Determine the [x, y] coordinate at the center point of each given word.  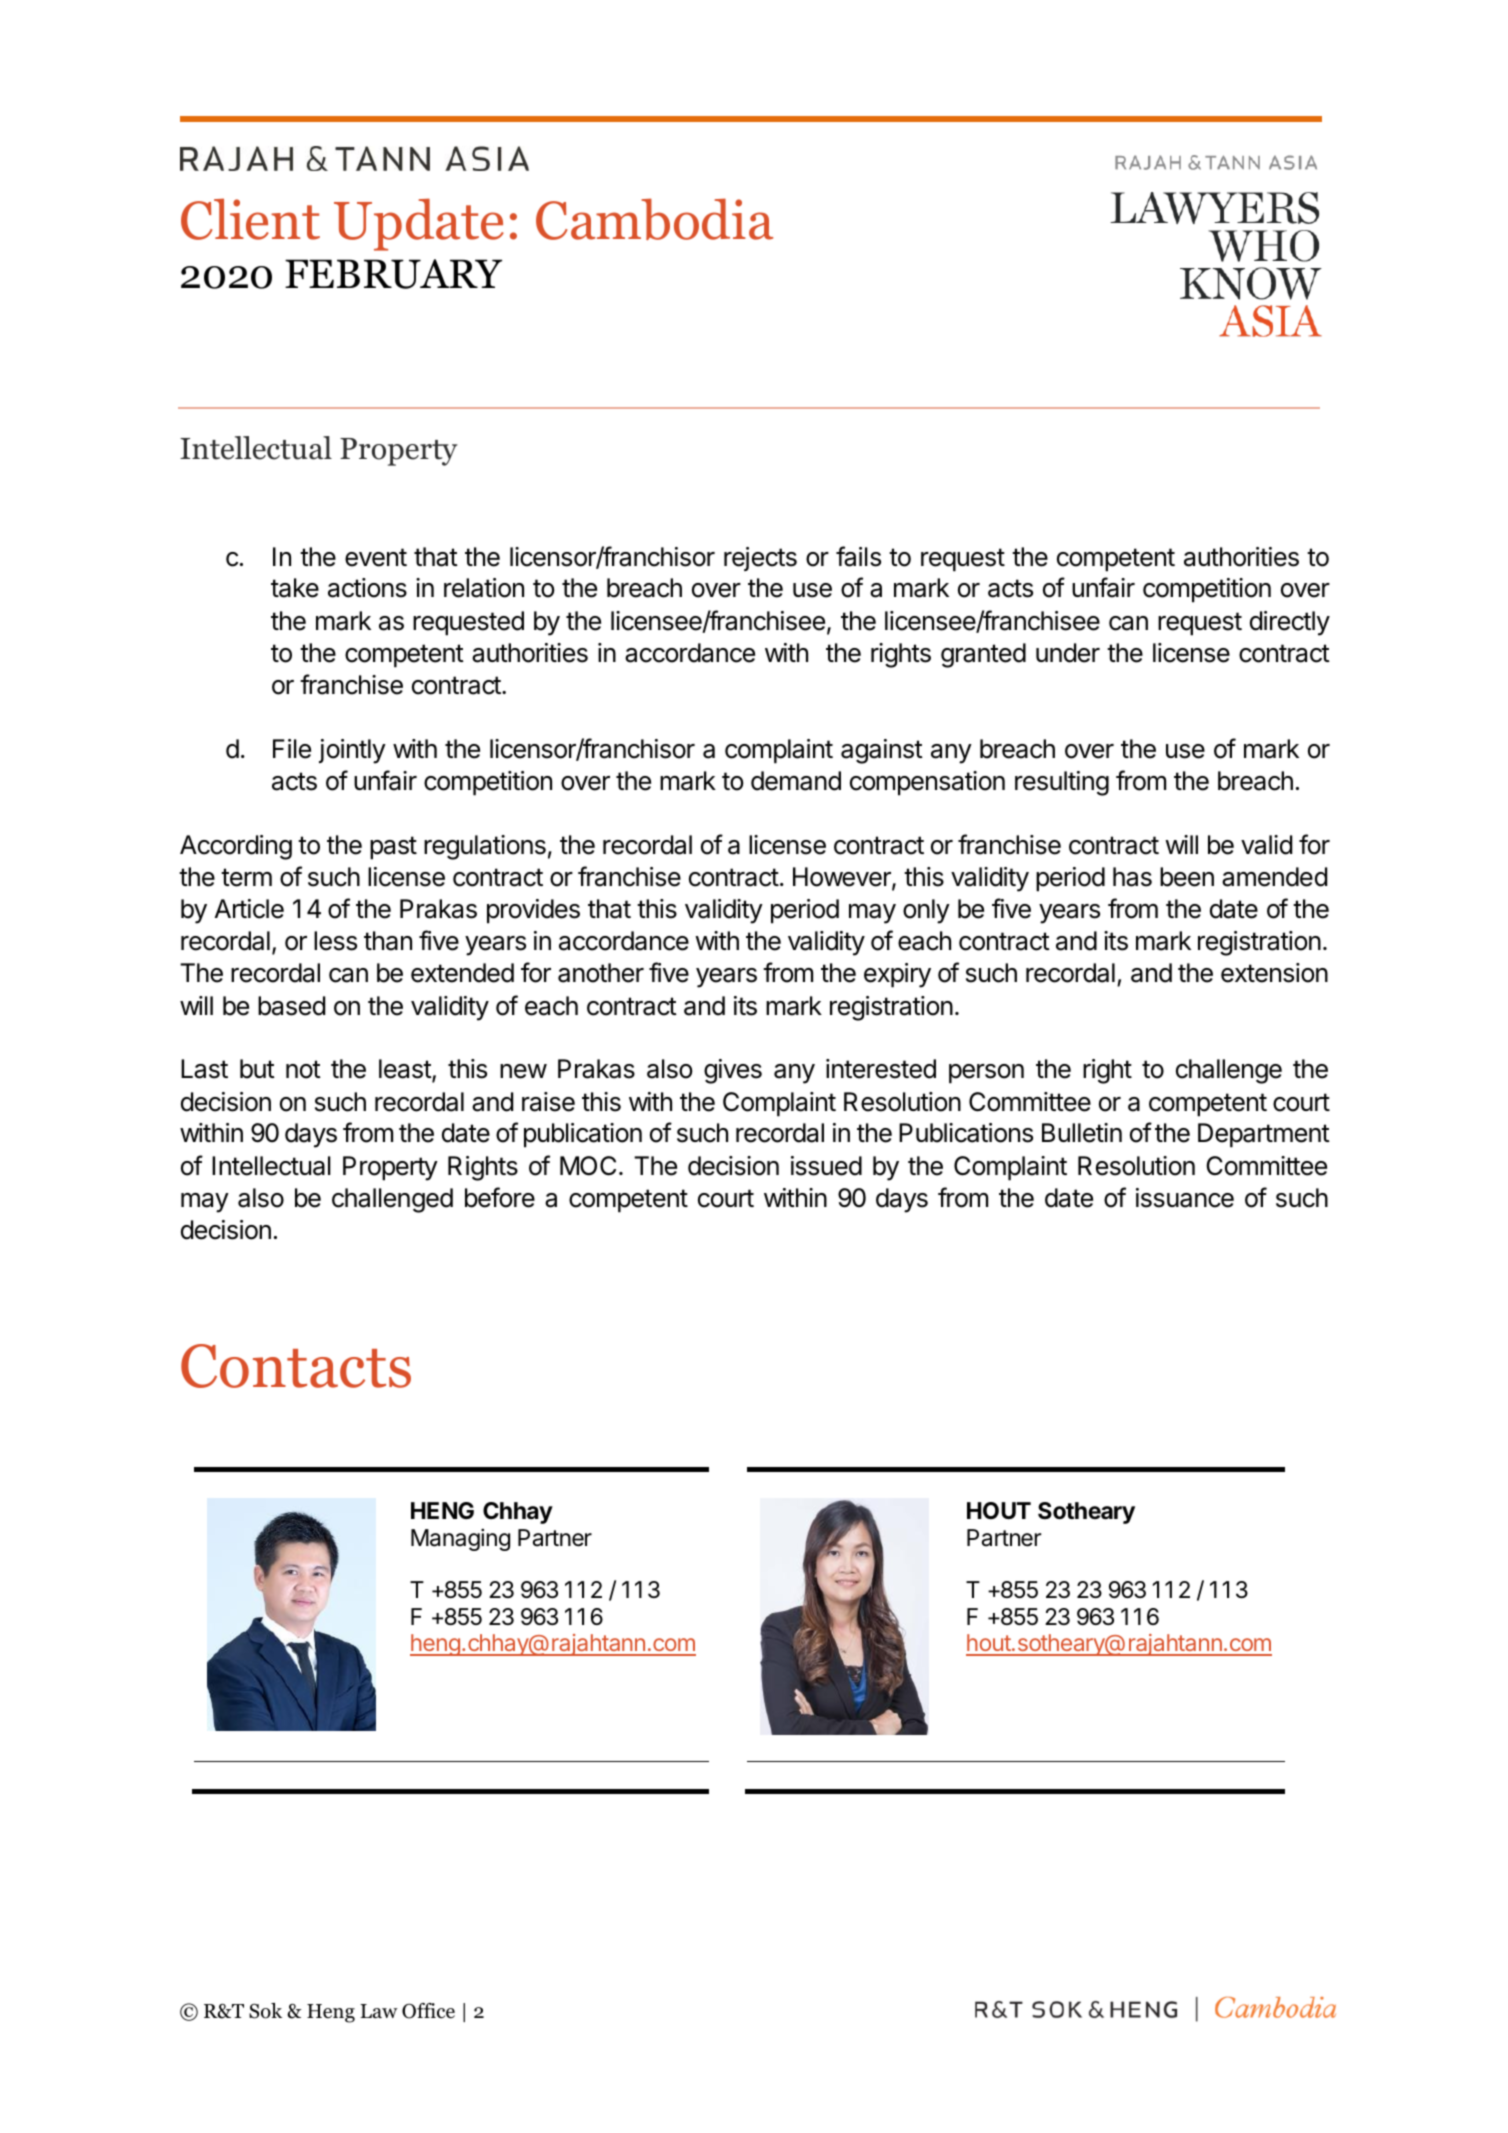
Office [428, 2011]
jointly [352, 751]
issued [826, 1166]
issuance [1185, 1198]
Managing [460, 1539]
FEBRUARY [393, 274]
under [1068, 653]
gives [733, 1071]
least [406, 1070]
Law [379, 2011]
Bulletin [1082, 1133]
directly [1290, 623]
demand [796, 781]
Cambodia [654, 219]
